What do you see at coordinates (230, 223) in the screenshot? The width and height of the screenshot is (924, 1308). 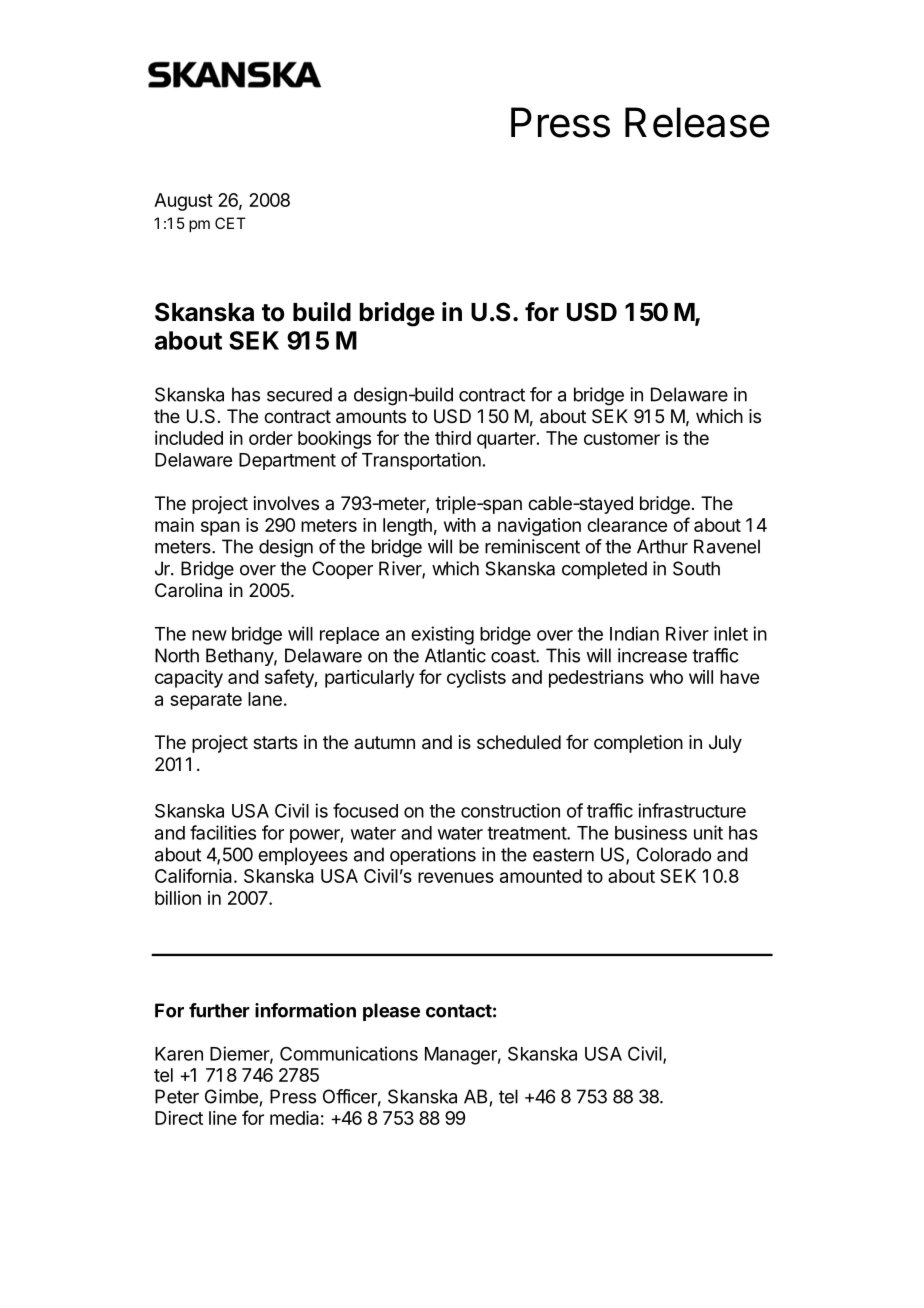 I see `CET` at bounding box center [230, 223].
